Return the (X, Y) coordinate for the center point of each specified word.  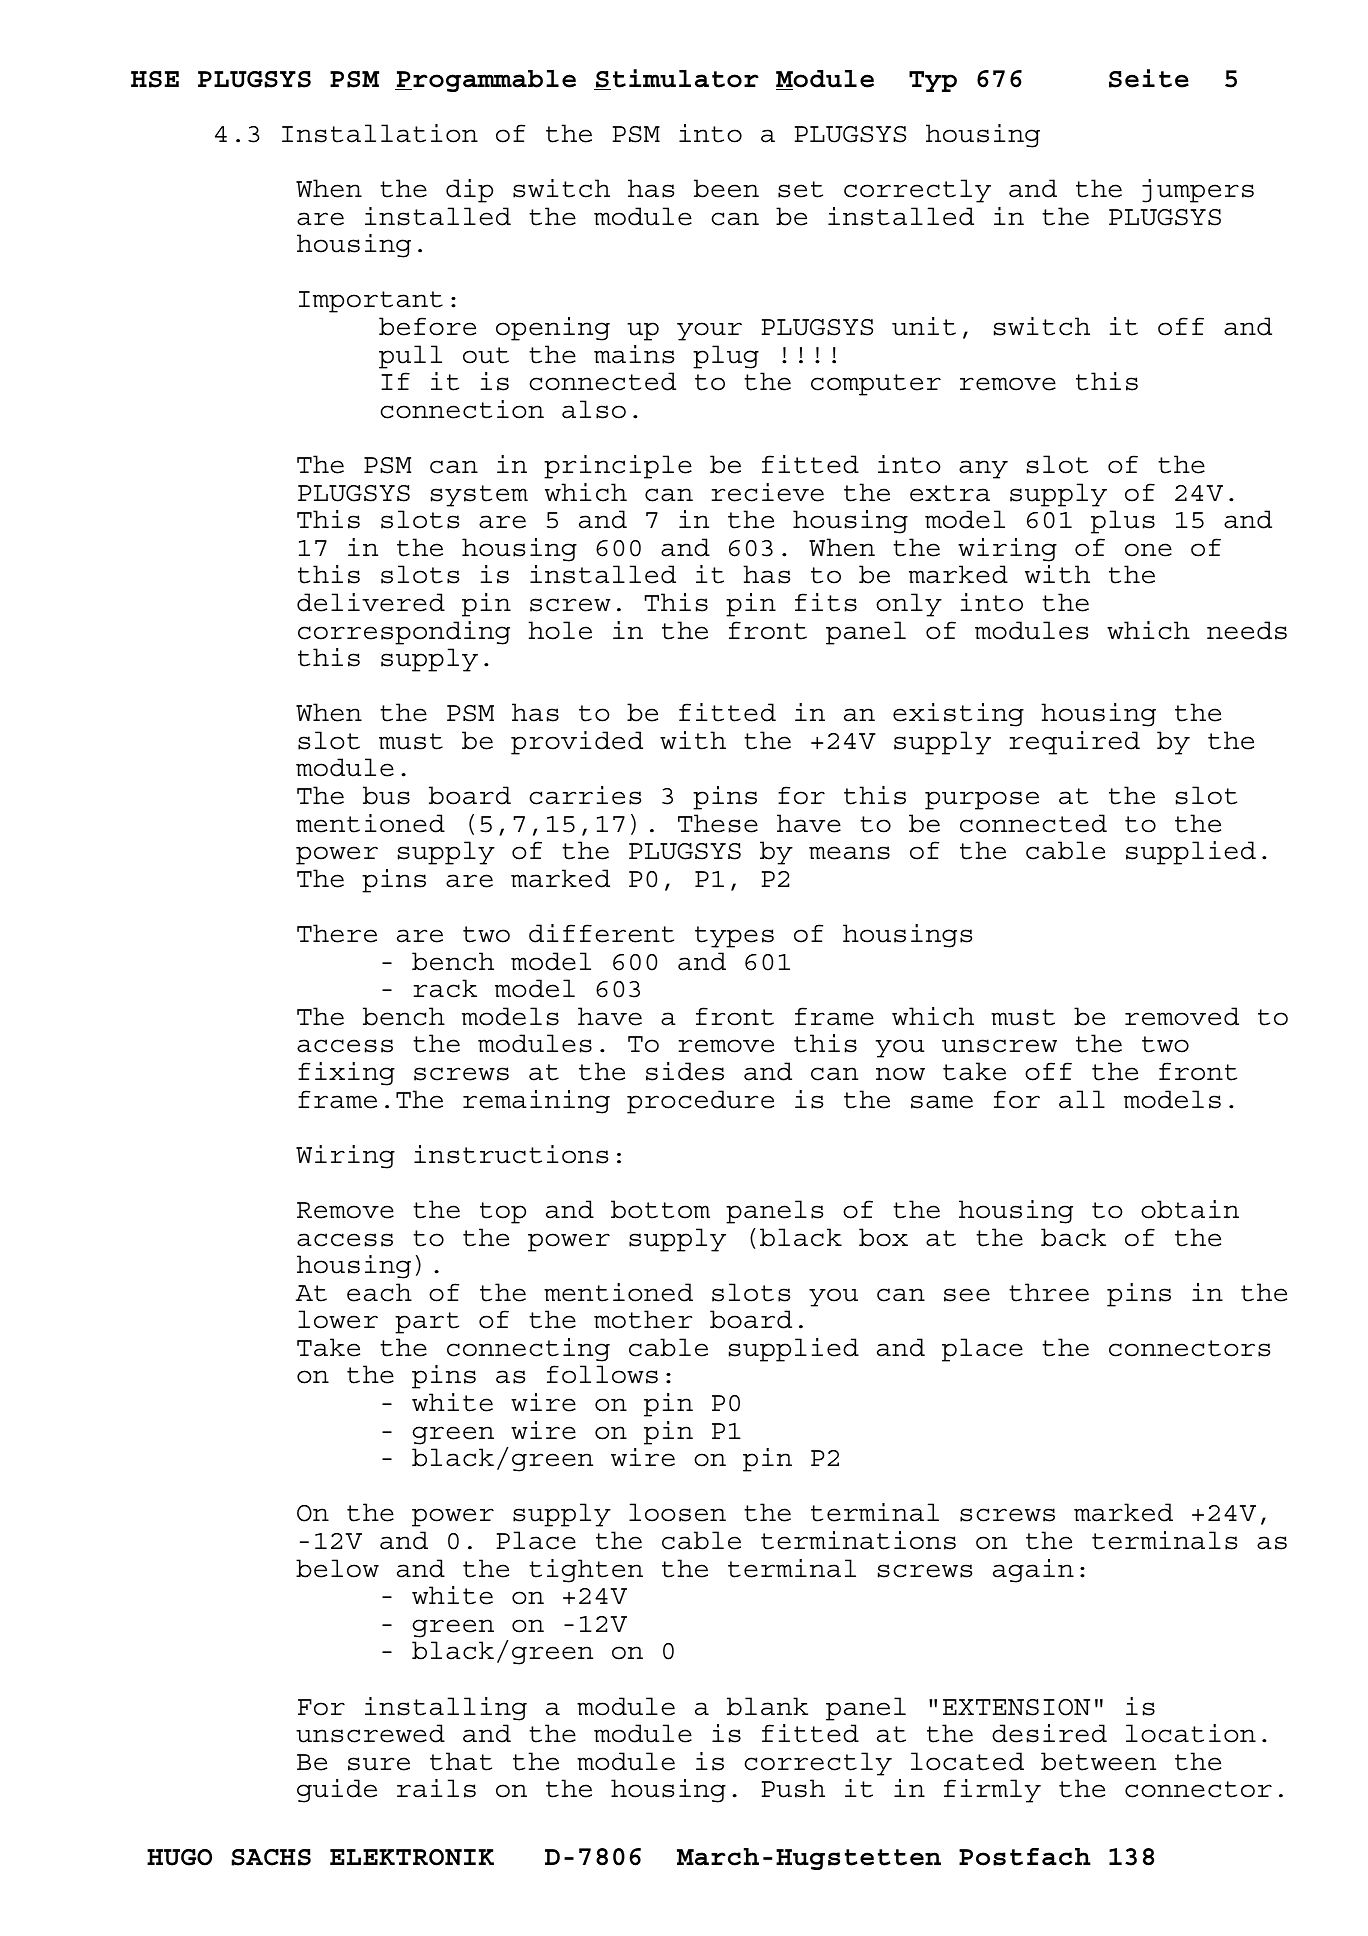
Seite (1149, 78)
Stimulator (676, 79)
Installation (380, 133)
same (942, 1102)
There (337, 933)
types (734, 937)
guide (337, 1791)
